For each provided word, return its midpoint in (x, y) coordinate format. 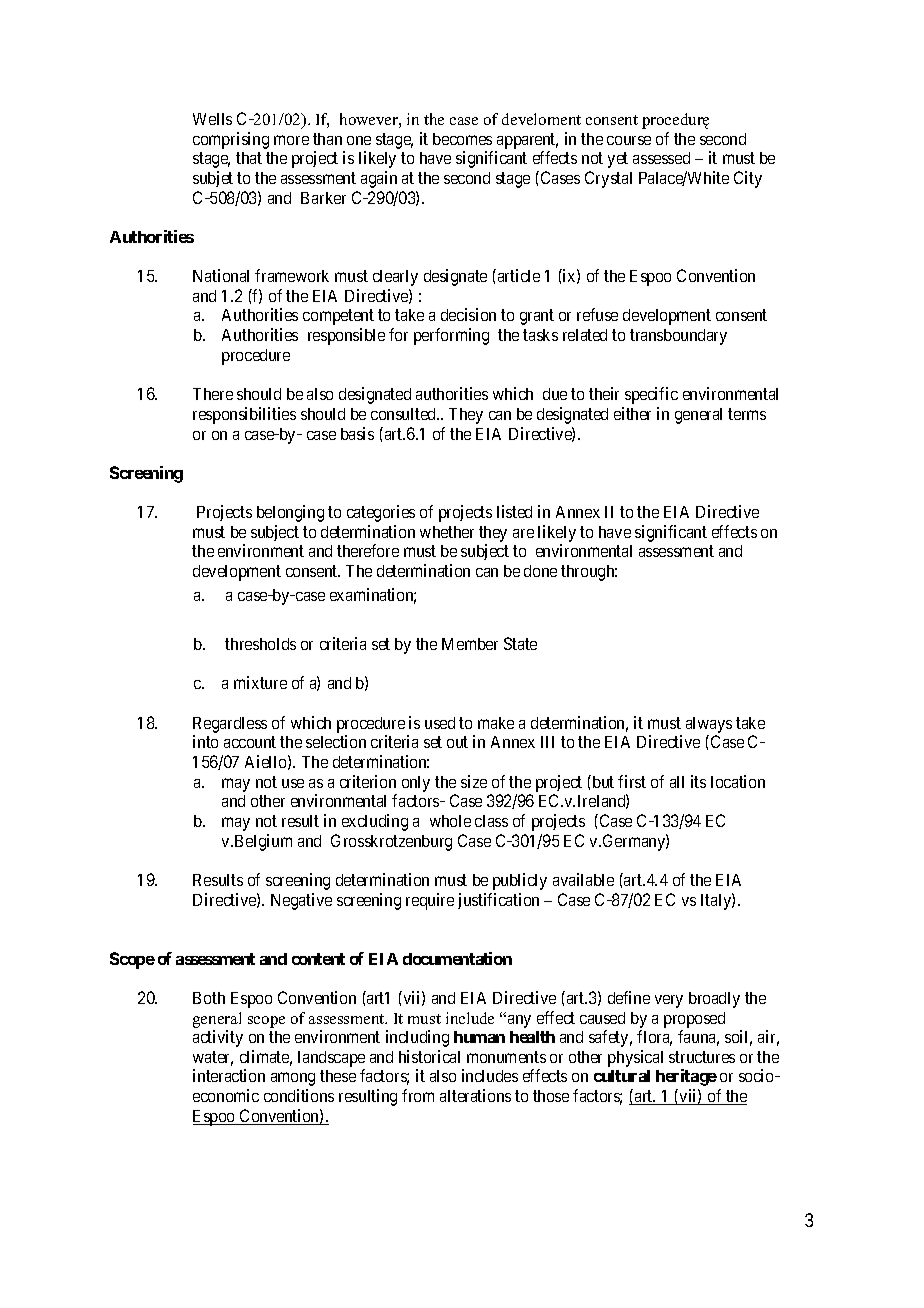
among (293, 1079)
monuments (506, 1057)
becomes (462, 139)
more (291, 140)
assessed (661, 158)
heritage (686, 1077)
